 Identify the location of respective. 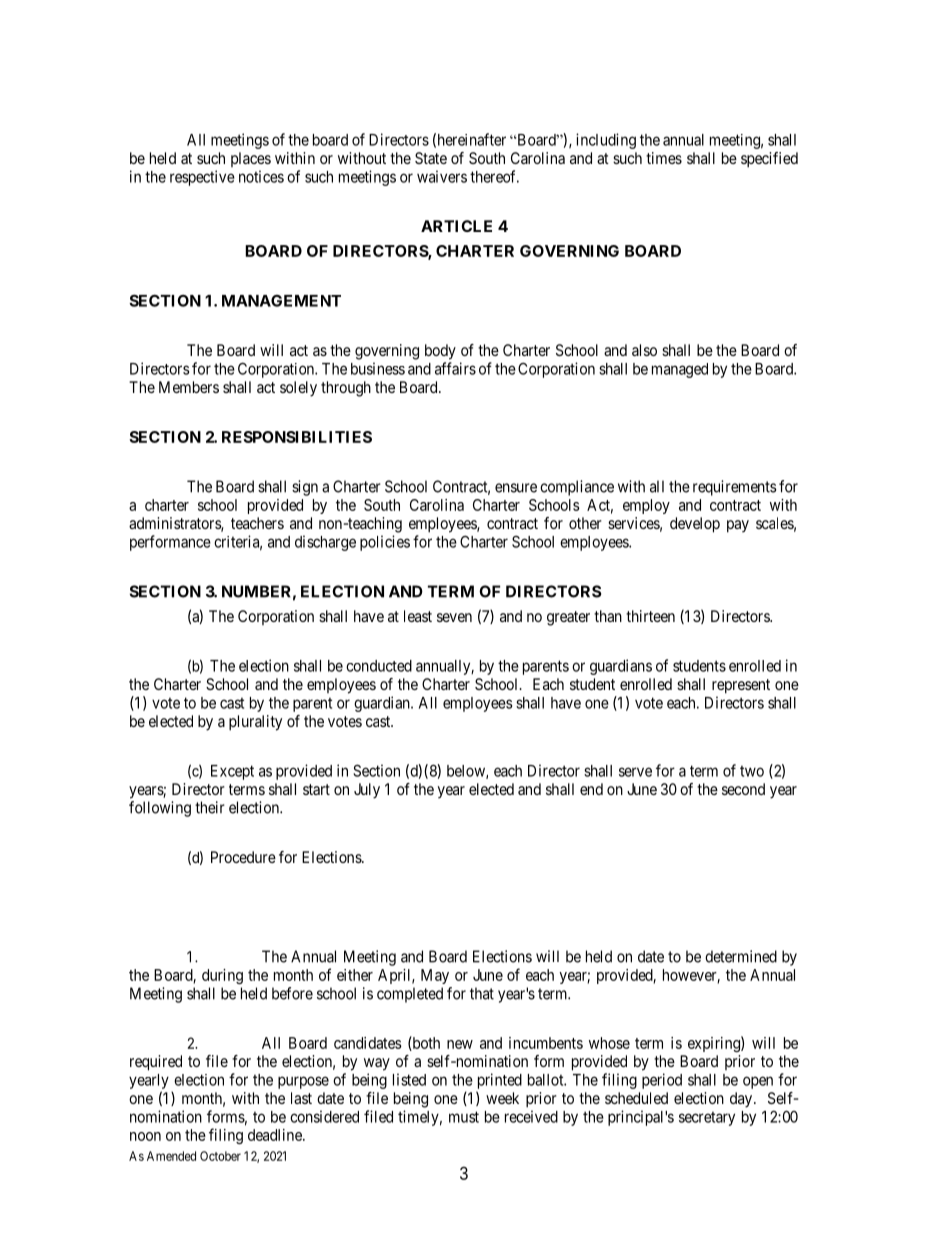
(202, 178).
